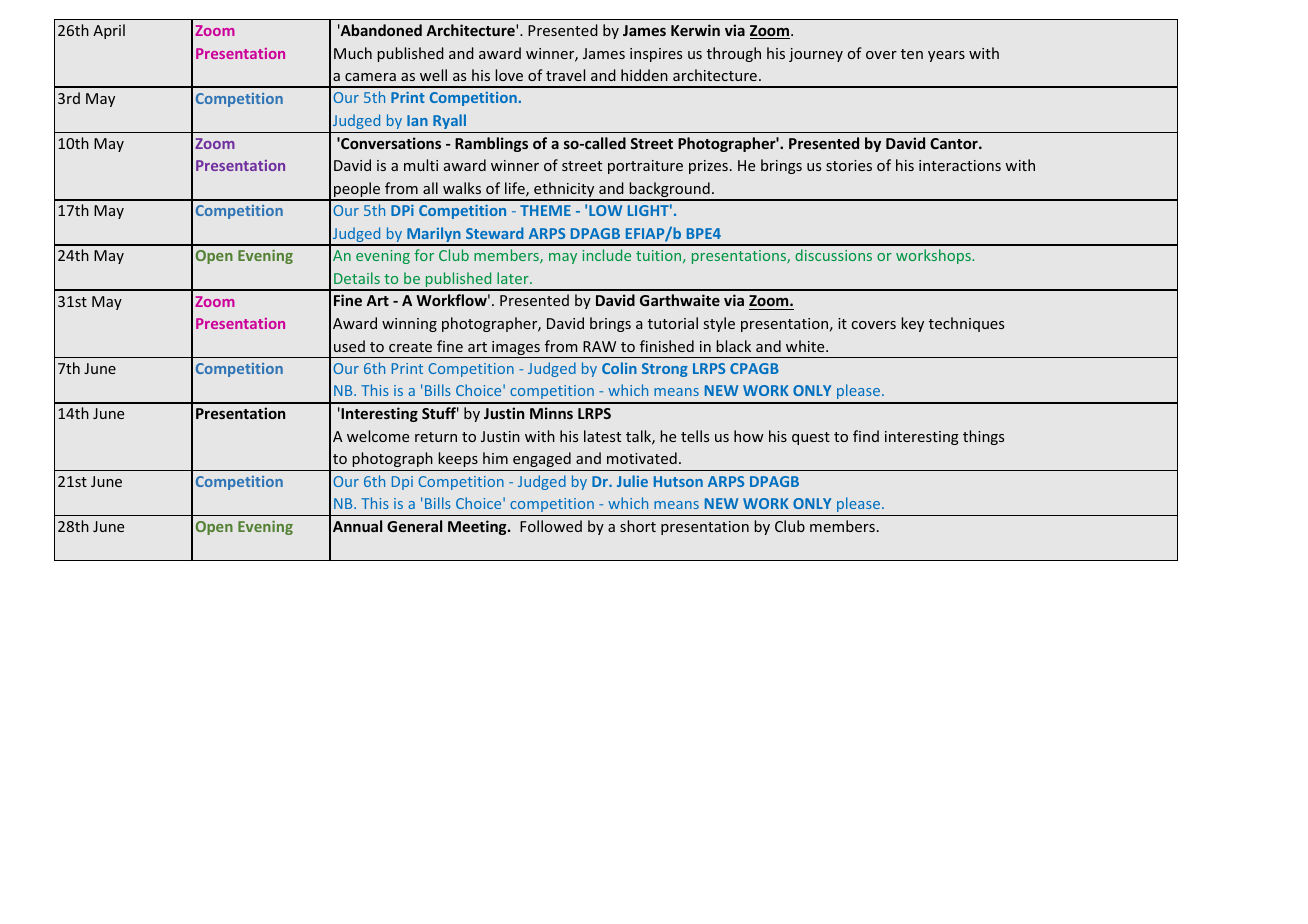 The width and height of the image is (1308, 924). I want to click on travel, so click(565, 75).
